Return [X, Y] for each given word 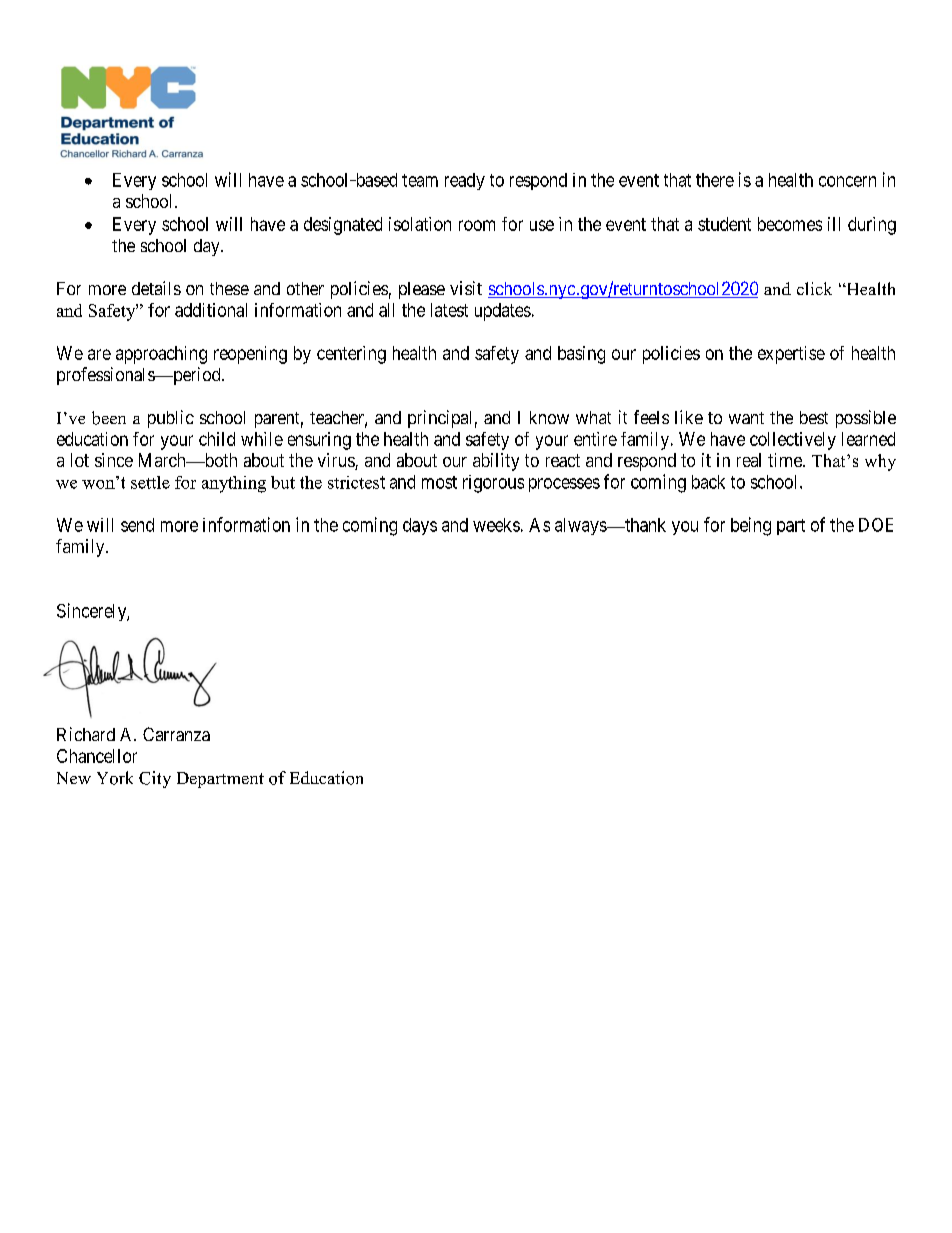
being [751, 526]
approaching [161, 355]
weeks [496, 525]
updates [503, 312]
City [155, 779]
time [786, 460]
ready [465, 181]
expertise [791, 355]
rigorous [493, 484]
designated [343, 226]
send [137, 525]
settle [150, 482]
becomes [790, 224]
